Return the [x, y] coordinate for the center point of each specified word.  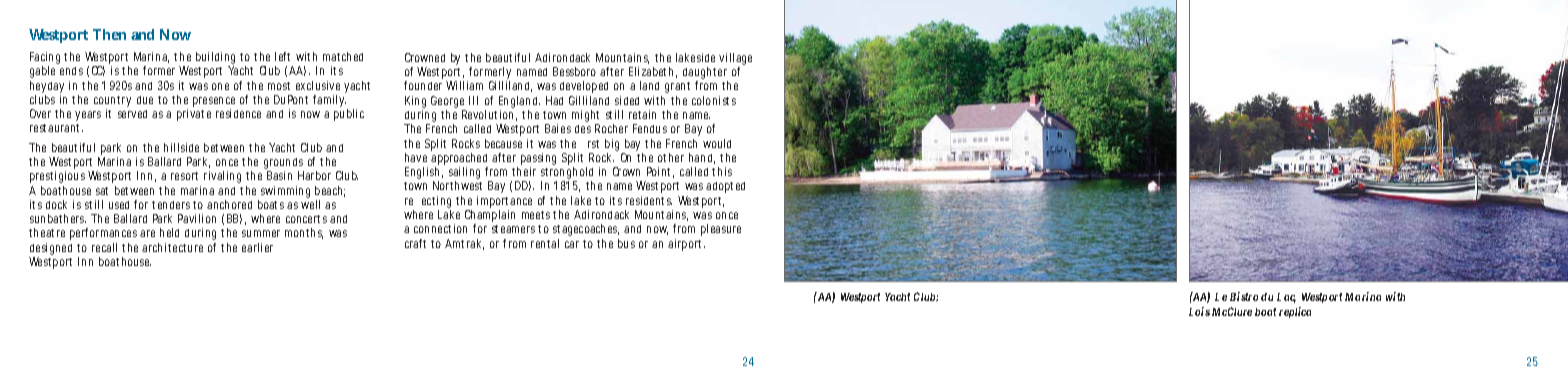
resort [184, 176]
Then [109, 34]
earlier [257, 247]
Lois [1199, 311]
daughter [705, 74]
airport [686, 245]
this [722, 171]
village [735, 60]
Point [660, 172]
